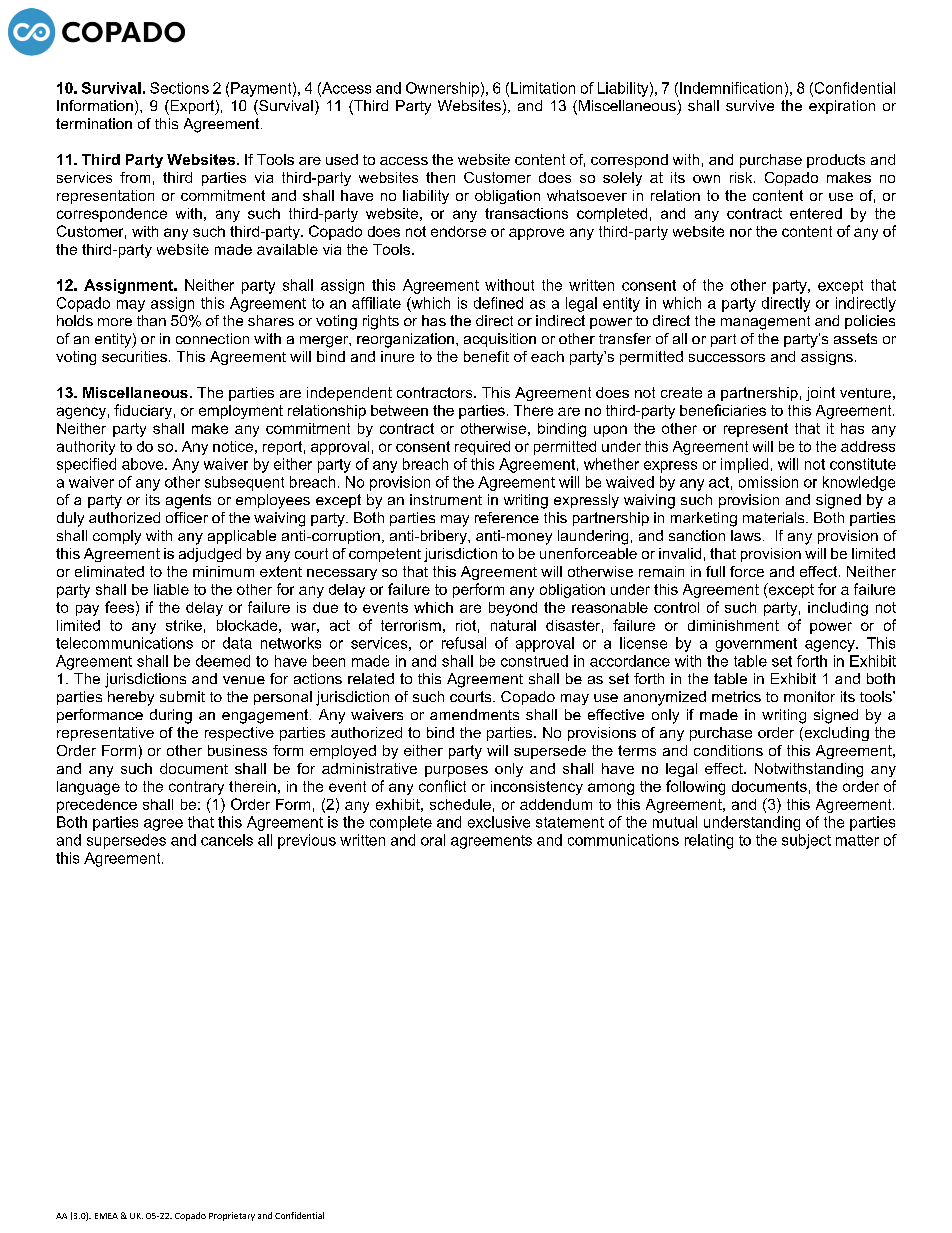 Image resolution: width=952 pixels, height=1233 pixels. Describe the element at coordinates (820, 394) in the page. I see `joint` at that location.
